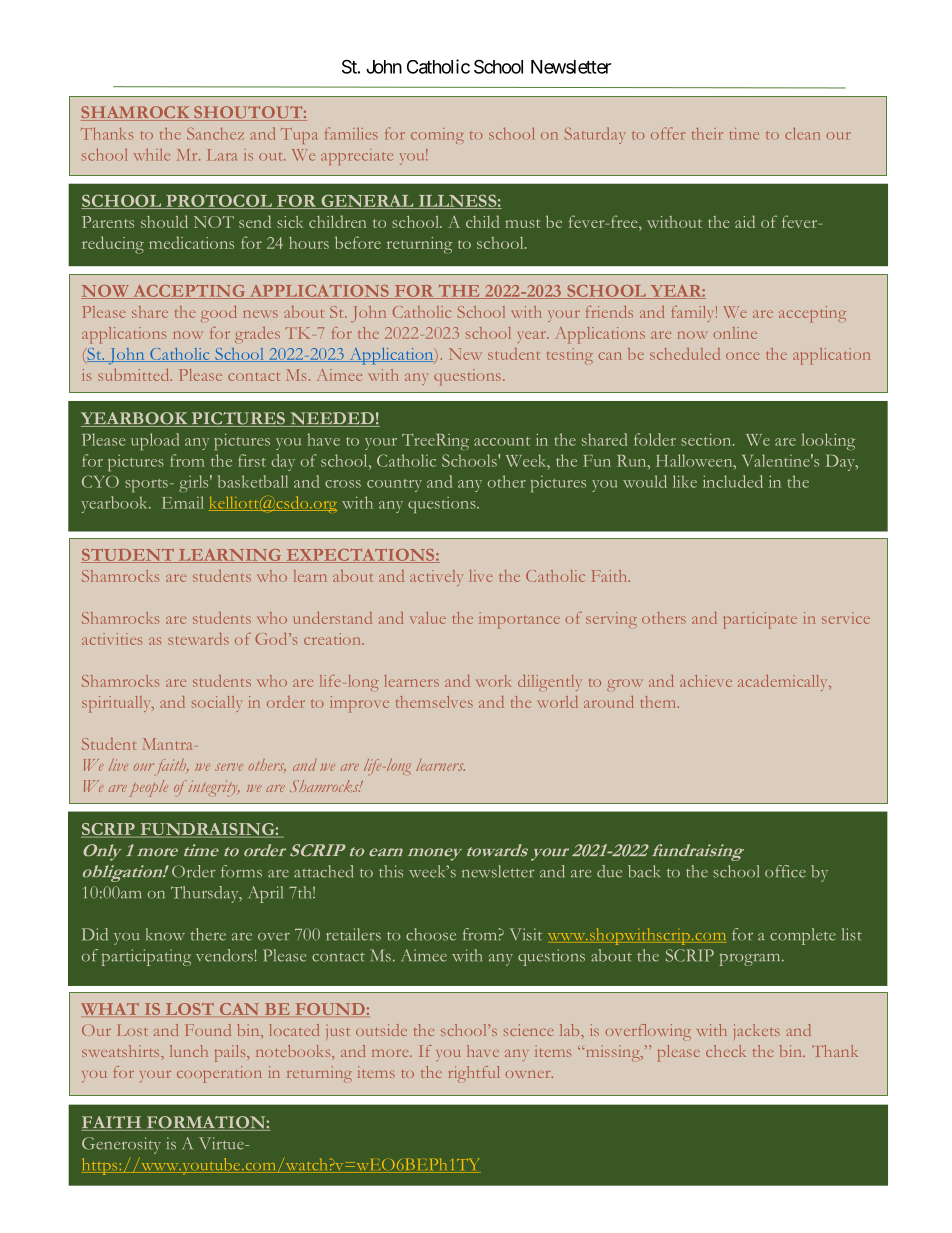 The height and width of the screenshot is (1233, 952). I want to click on coming, so click(437, 136).
